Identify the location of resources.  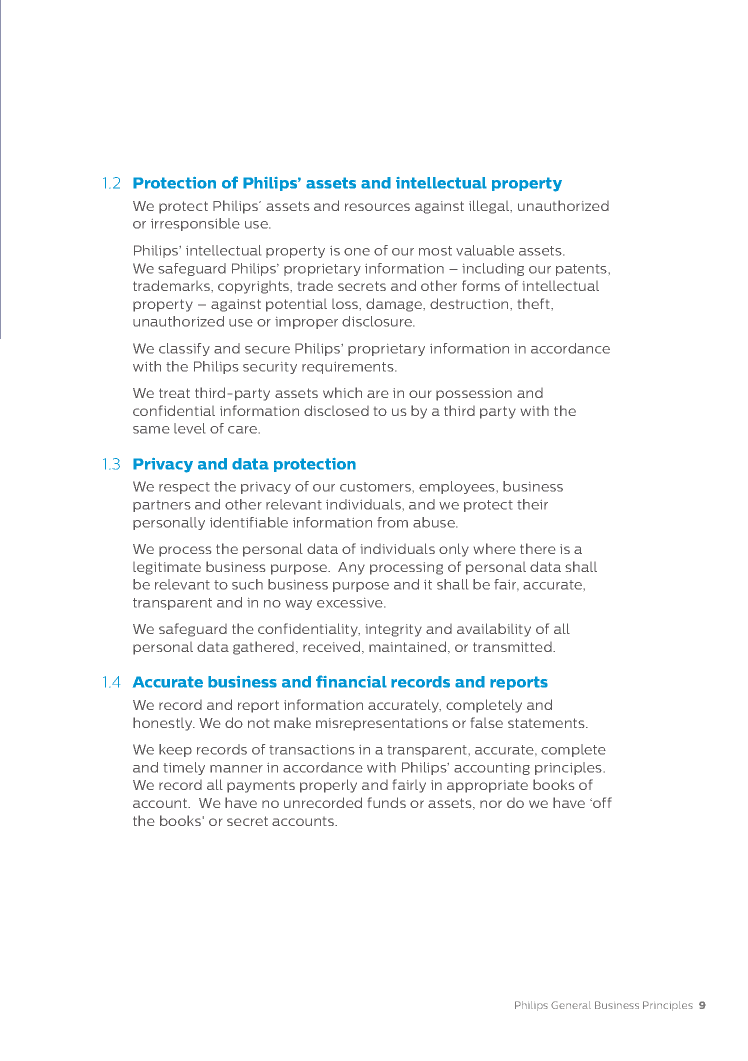
(377, 207).
